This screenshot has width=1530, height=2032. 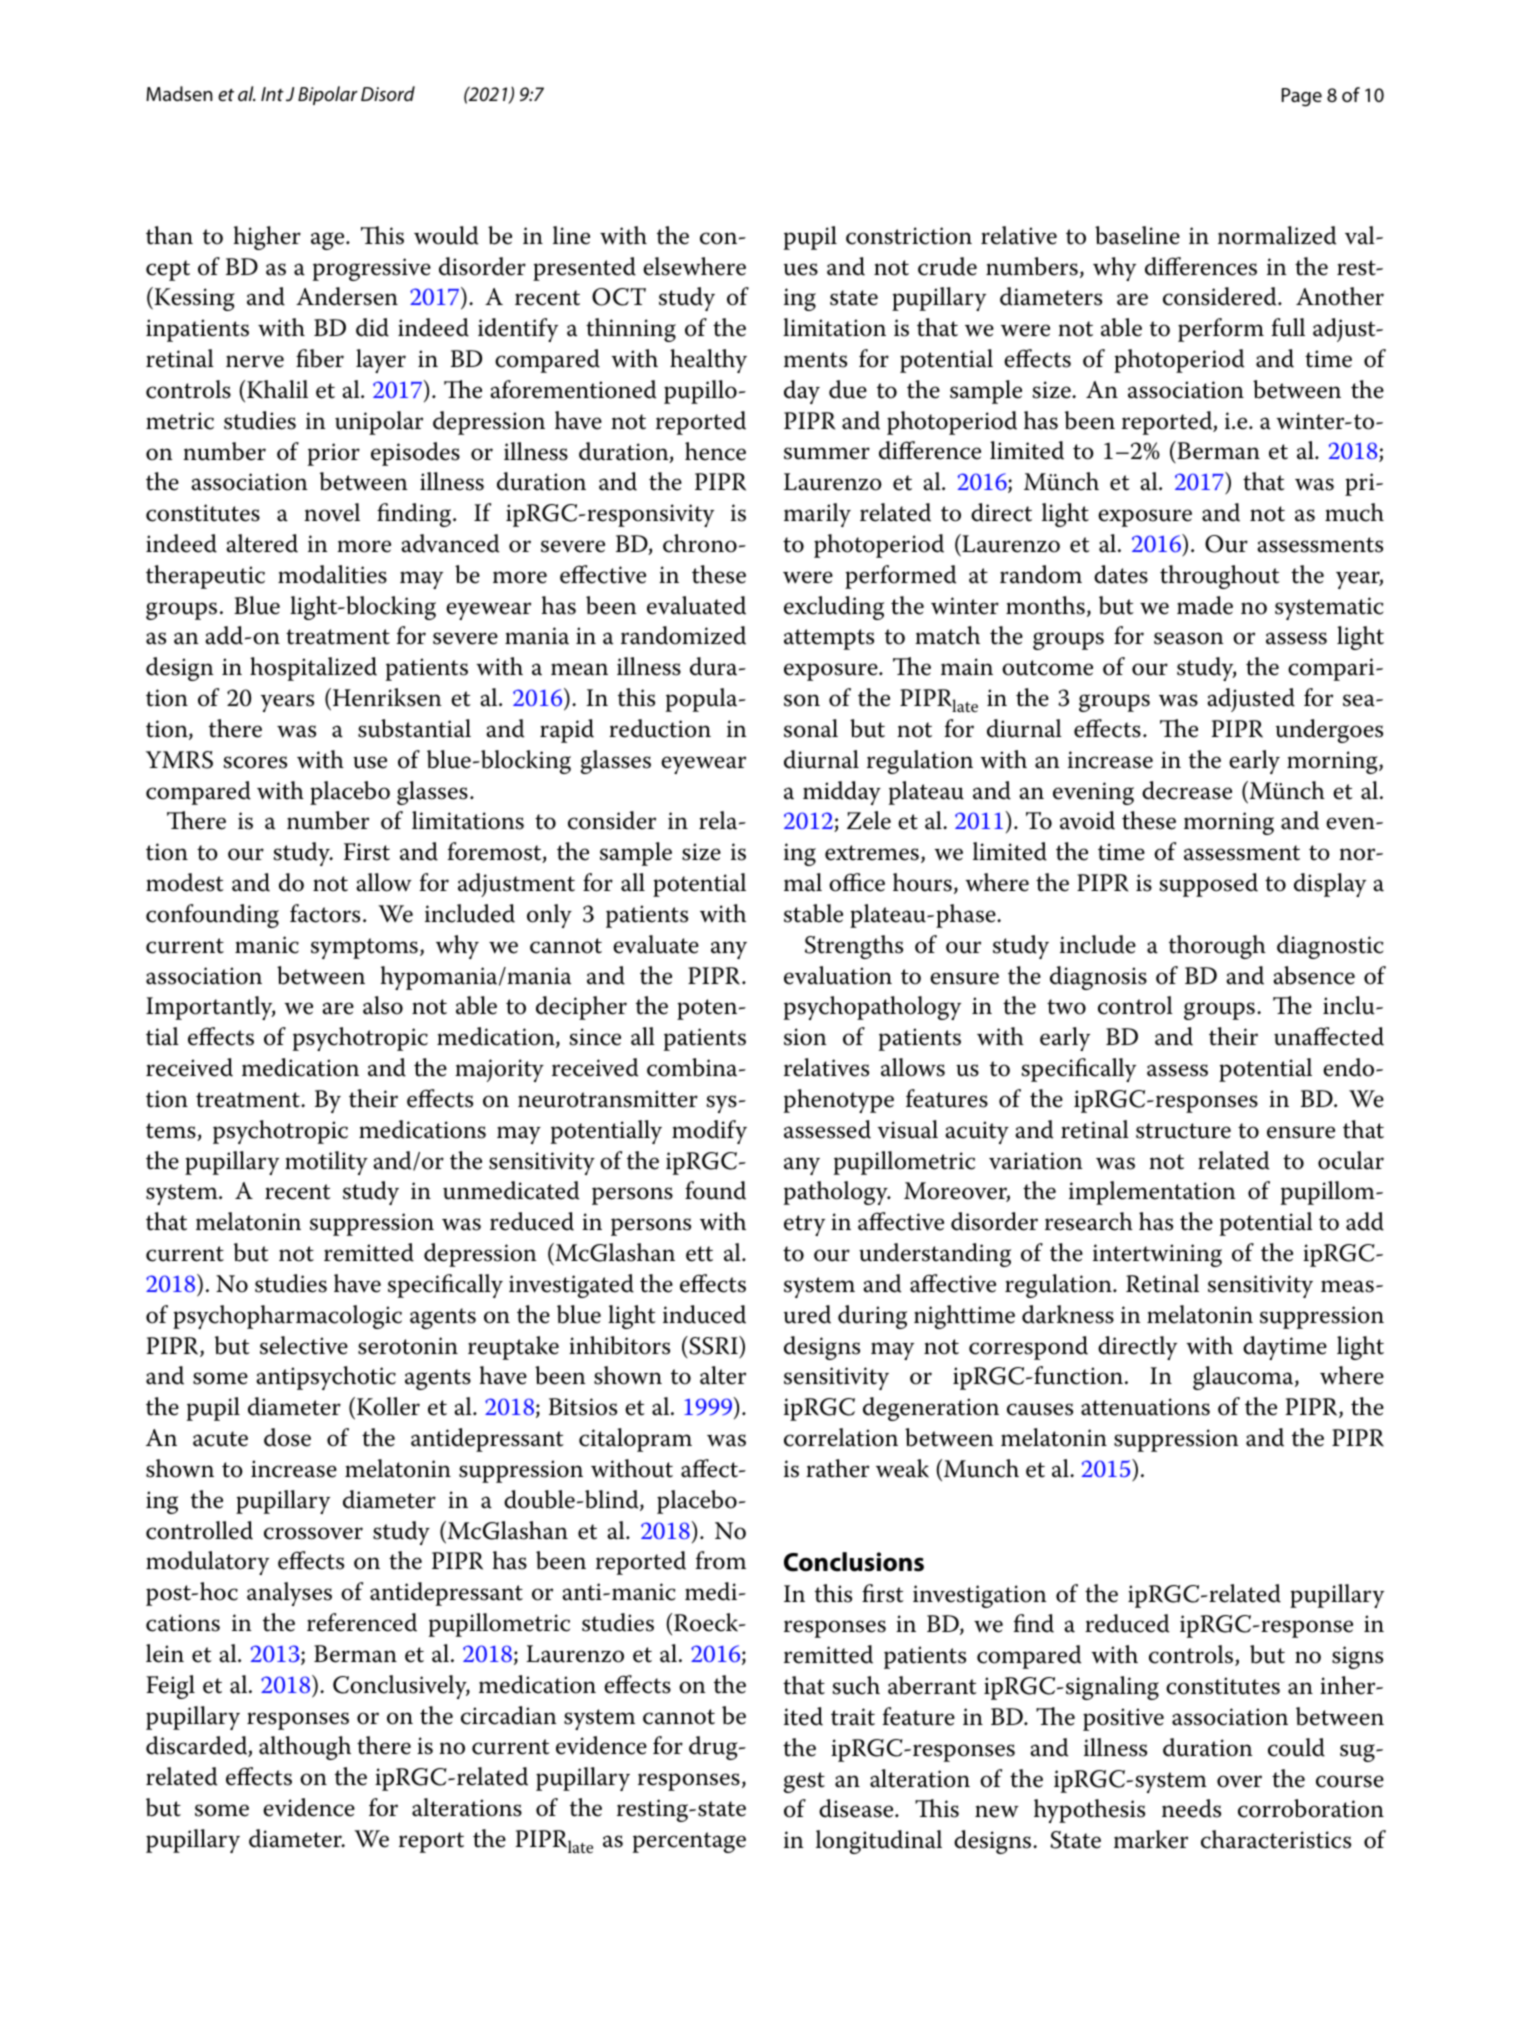 I want to click on Strengths, so click(x=854, y=947).
